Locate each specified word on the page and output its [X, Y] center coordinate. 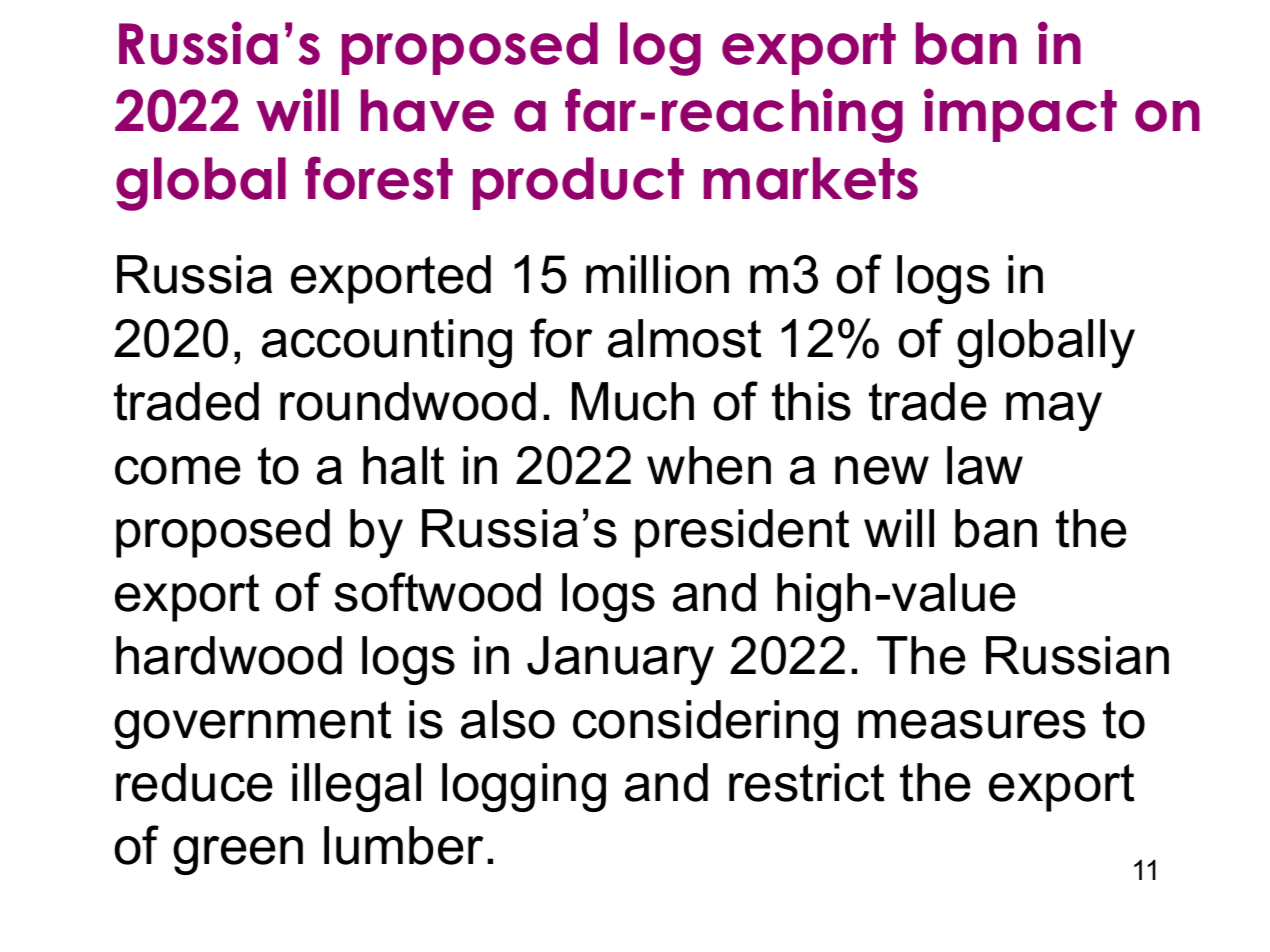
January [620, 660]
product [578, 183]
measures [972, 724]
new [882, 470]
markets [811, 178]
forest [379, 178]
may [1054, 411]
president [742, 533]
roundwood [408, 401]
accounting [387, 343]
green [238, 855]
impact [1020, 115]
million [657, 274]
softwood [437, 592]
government [253, 725]
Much [633, 401]
